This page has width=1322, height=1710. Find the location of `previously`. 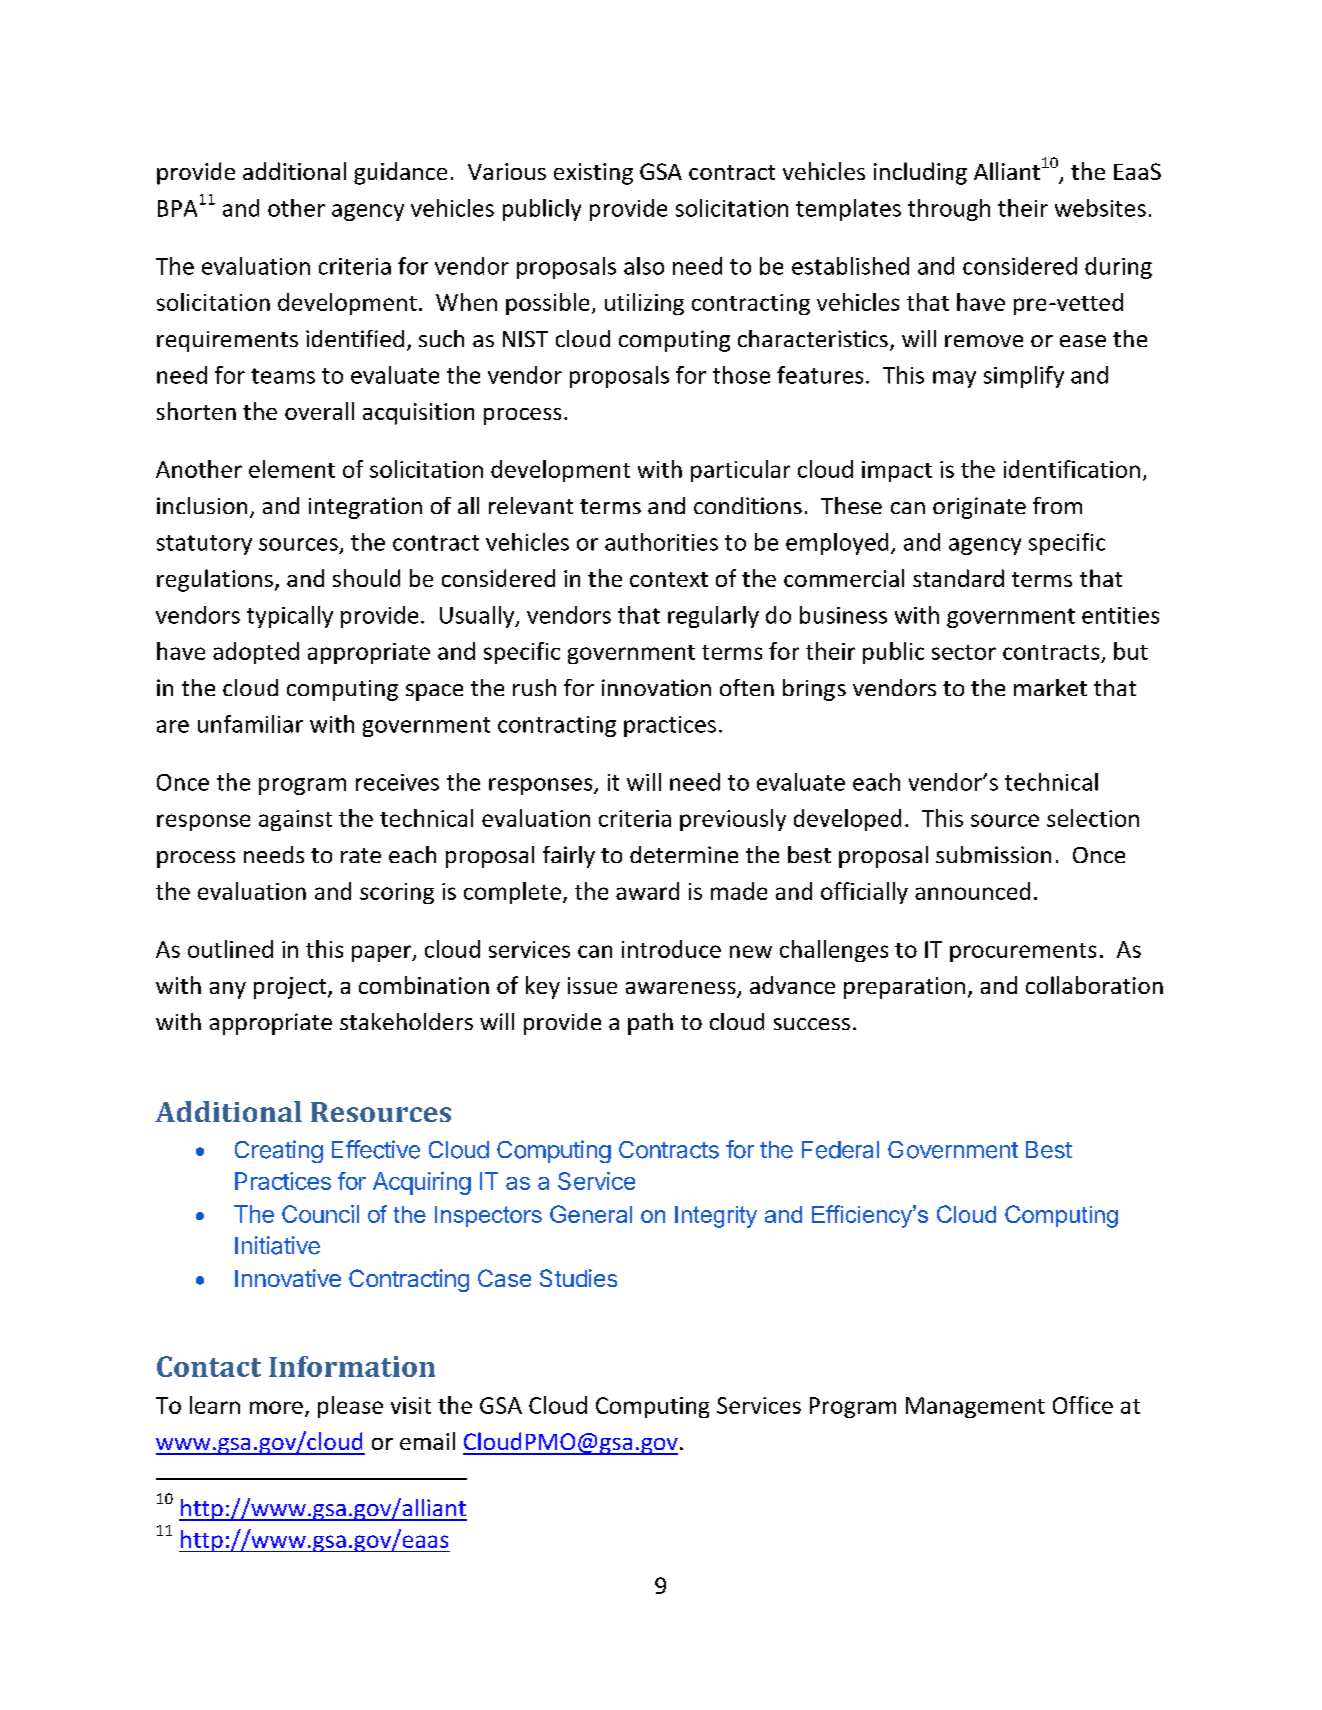

previously is located at coordinates (733, 820).
